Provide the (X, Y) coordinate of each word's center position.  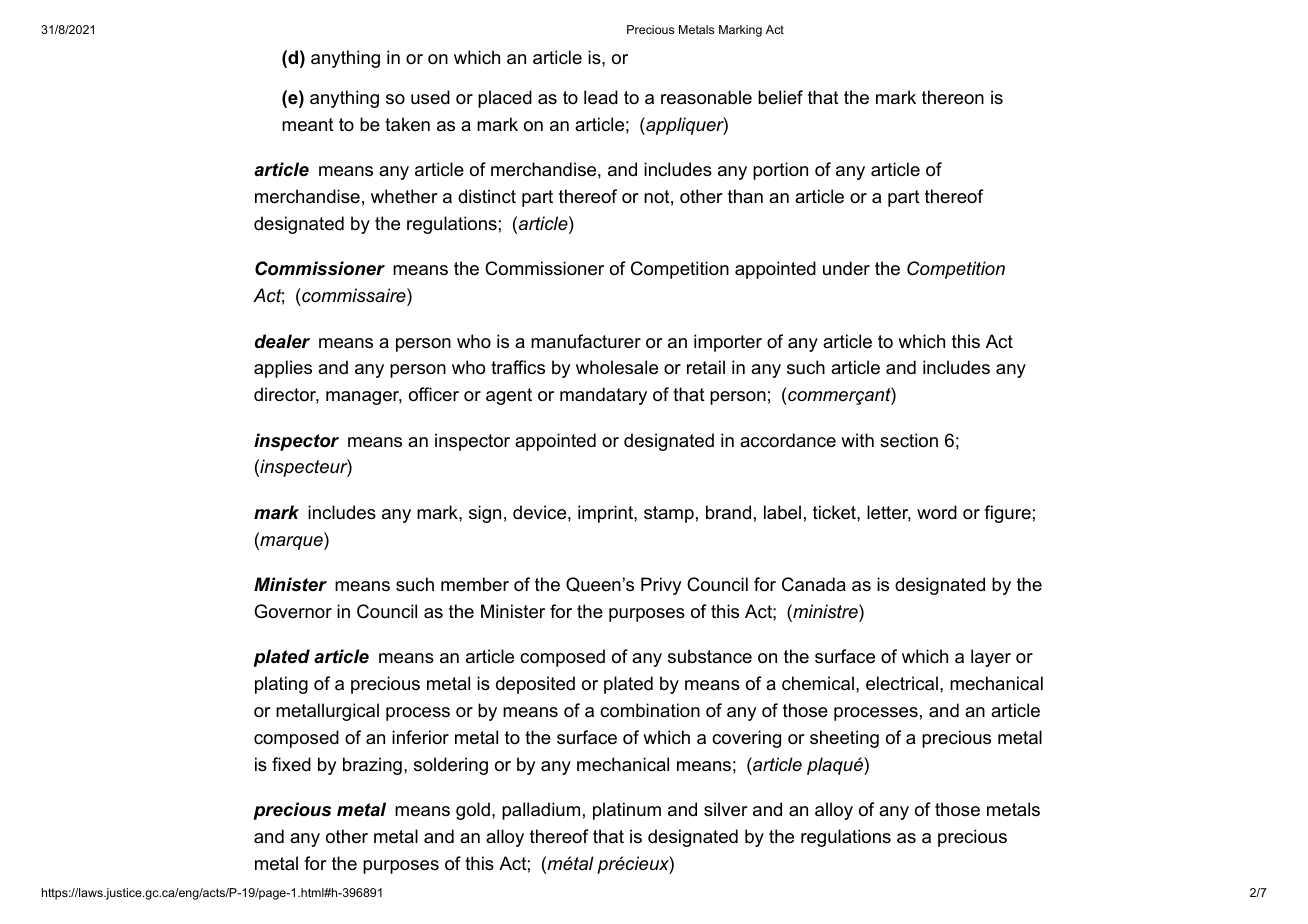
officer (434, 394)
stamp (669, 514)
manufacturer (586, 341)
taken (407, 124)
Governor (293, 611)
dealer (282, 341)
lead (601, 97)
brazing (372, 766)
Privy (661, 586)
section (909, 440)
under (846, 268)
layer (991, 658)
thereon (953, 97)
